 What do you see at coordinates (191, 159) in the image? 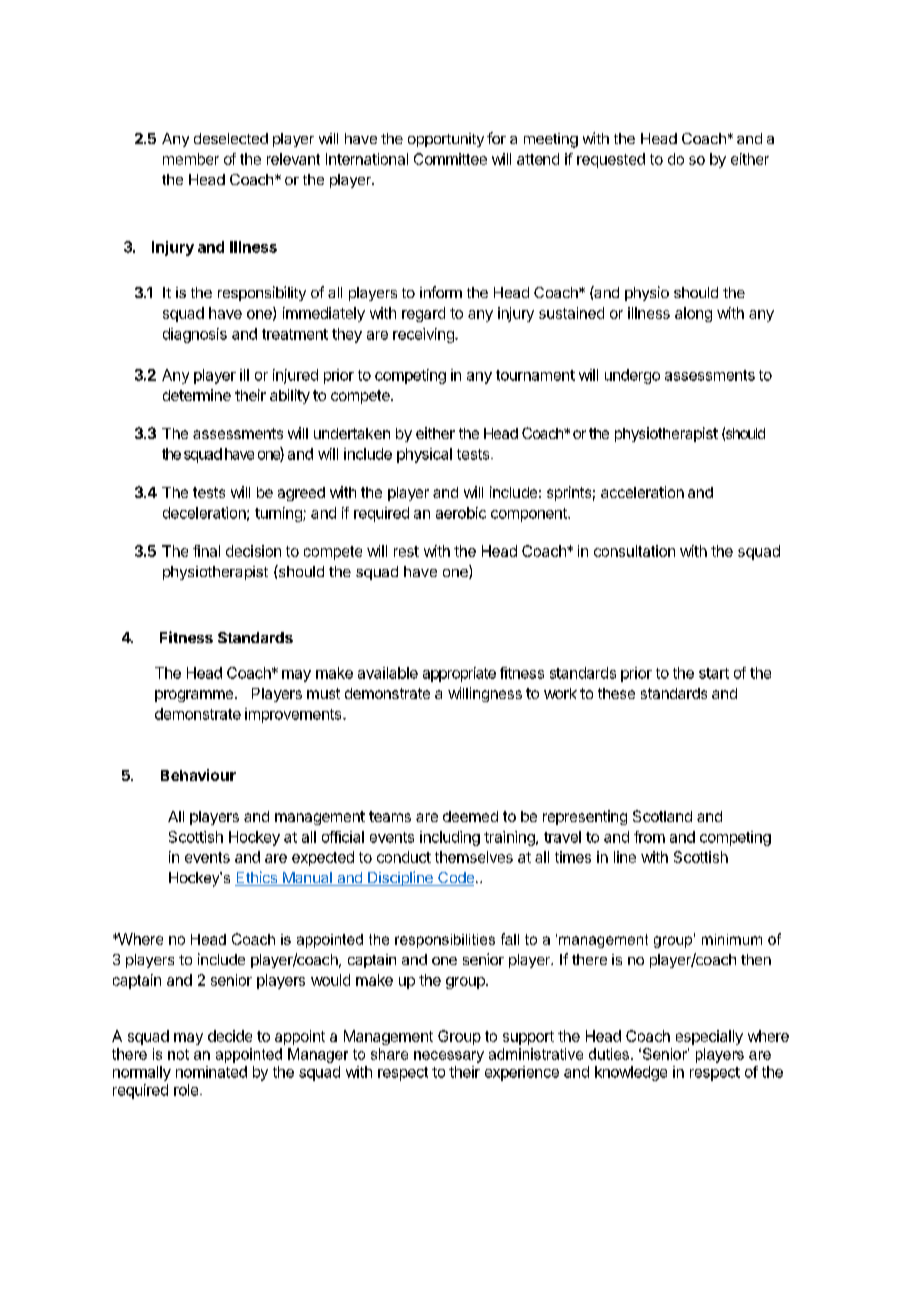
I see `member` at bounding box center [191, 159].
